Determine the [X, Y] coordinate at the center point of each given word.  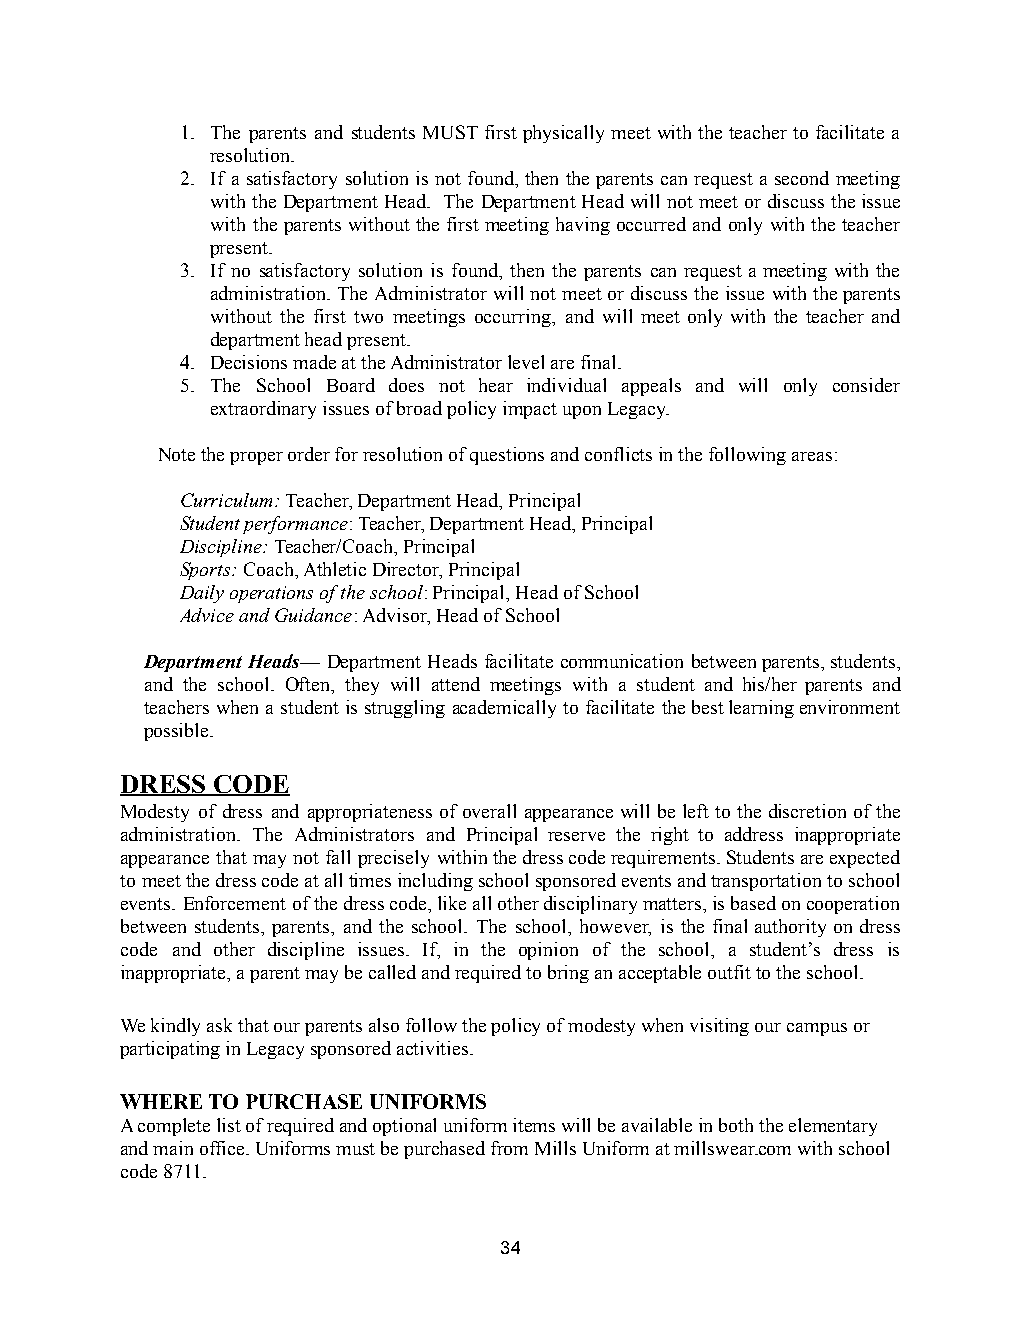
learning [761, 709]
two [368, 317]
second [802, 178]
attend [456, 684]
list [229, 1125]
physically [563, 134]
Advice [207, 615]
